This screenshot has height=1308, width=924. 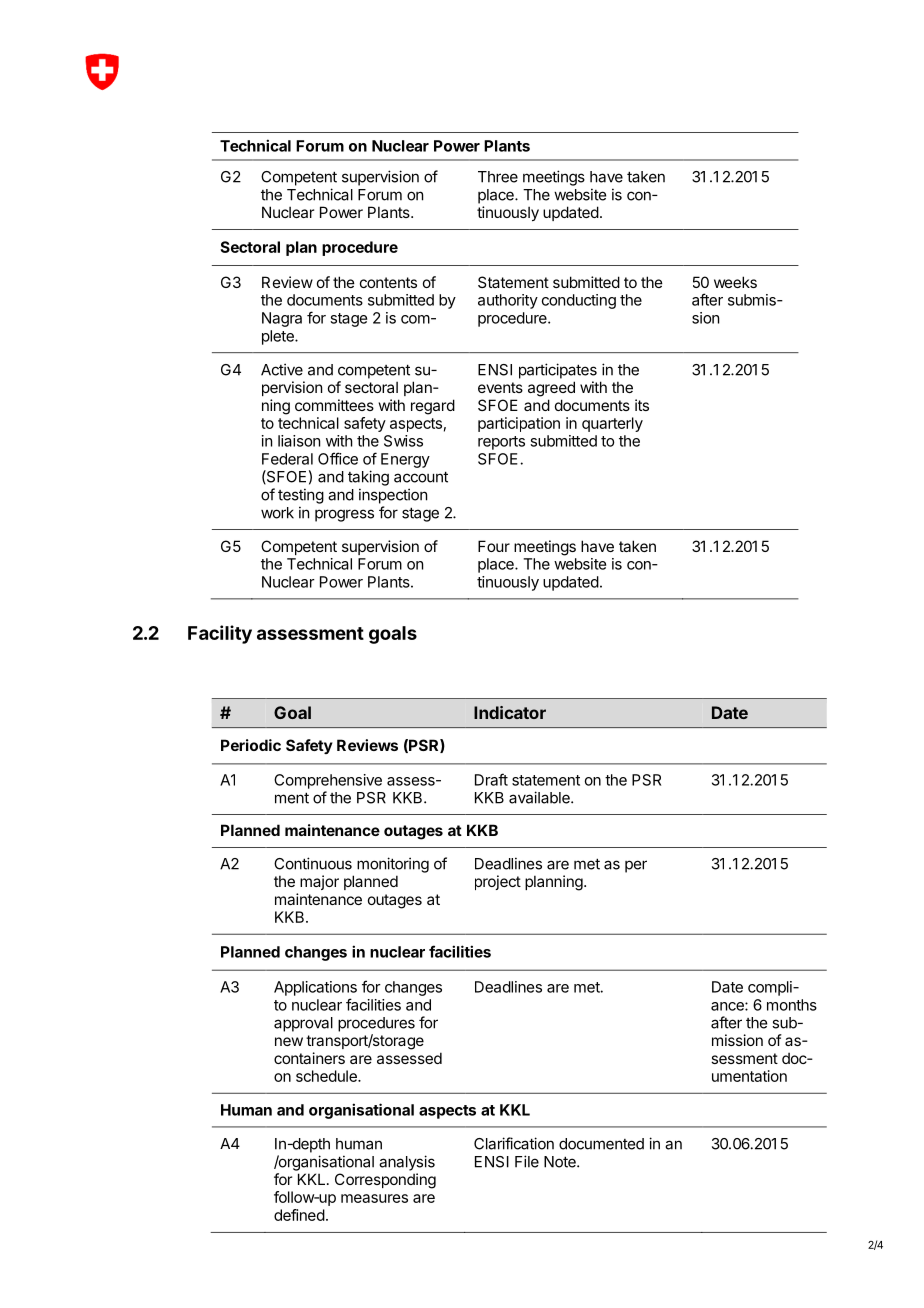 What do you see at coordinates (282, 319) in the screenshot?
I see `Nagra` at bounding box center [282, 319].
